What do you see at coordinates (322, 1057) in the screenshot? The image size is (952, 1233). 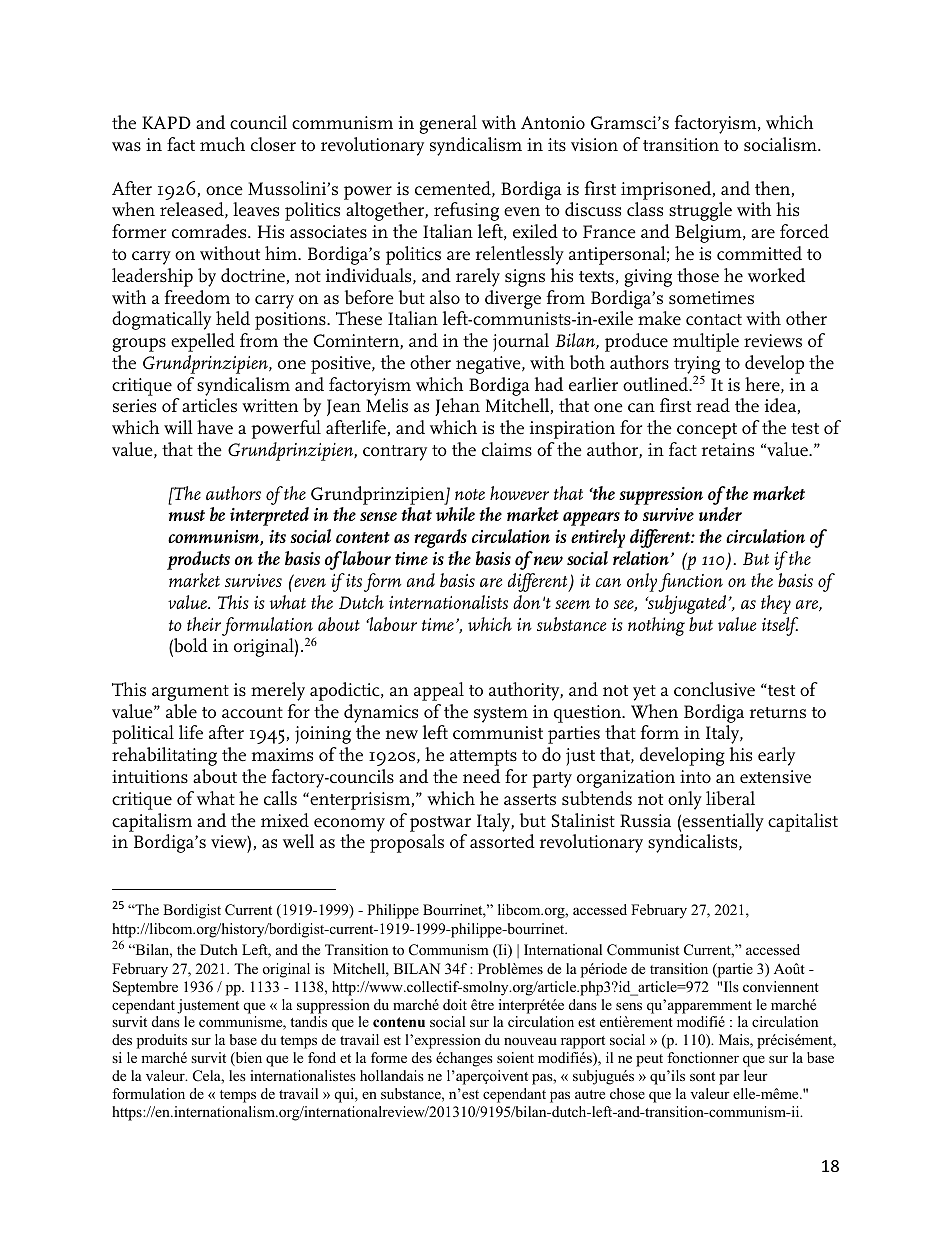 I see `fond` at bounding box center [322, 1057].
